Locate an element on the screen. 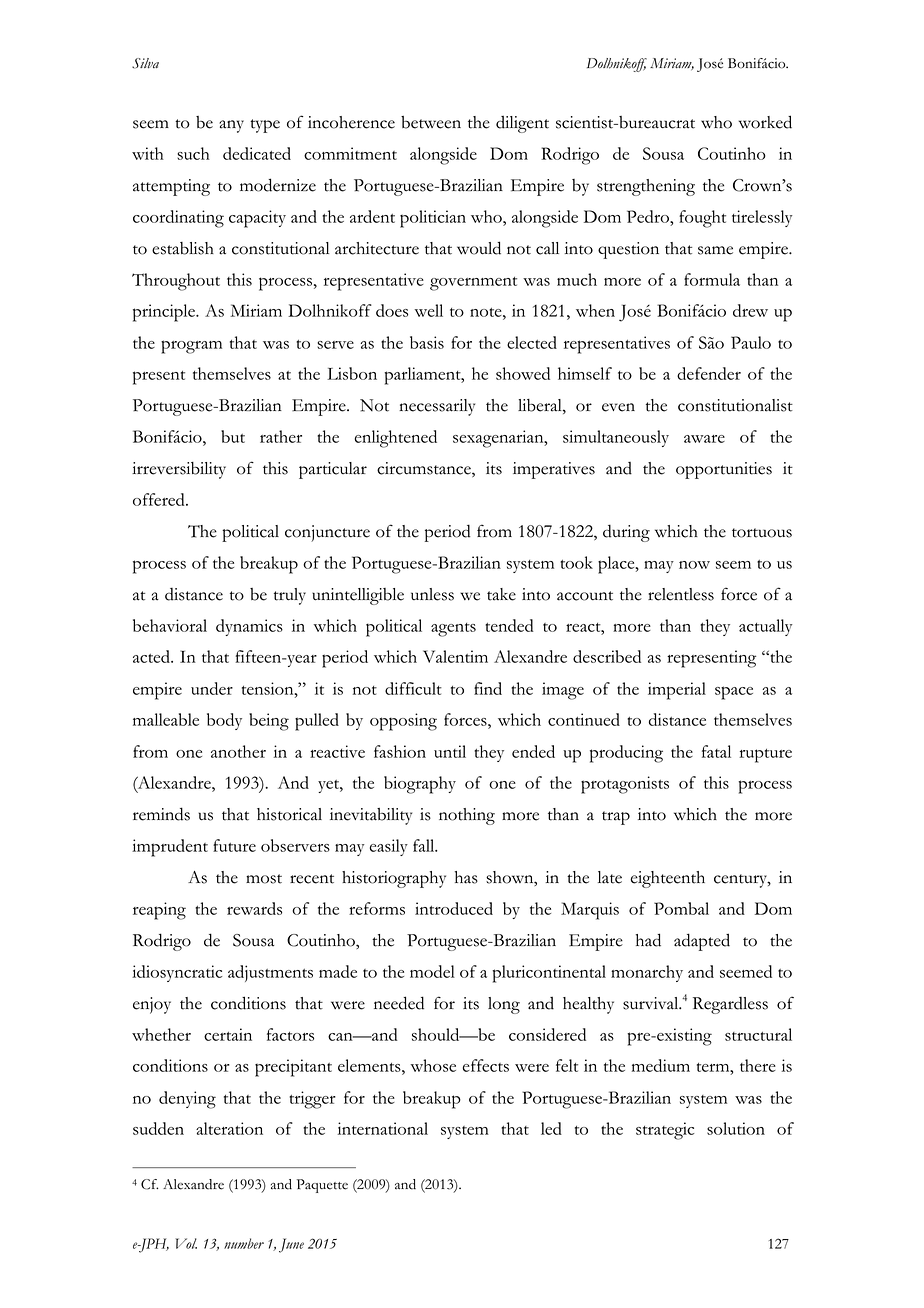 This screenshot has height=1308, width=924. agents is located at coordinates (453, 630).
